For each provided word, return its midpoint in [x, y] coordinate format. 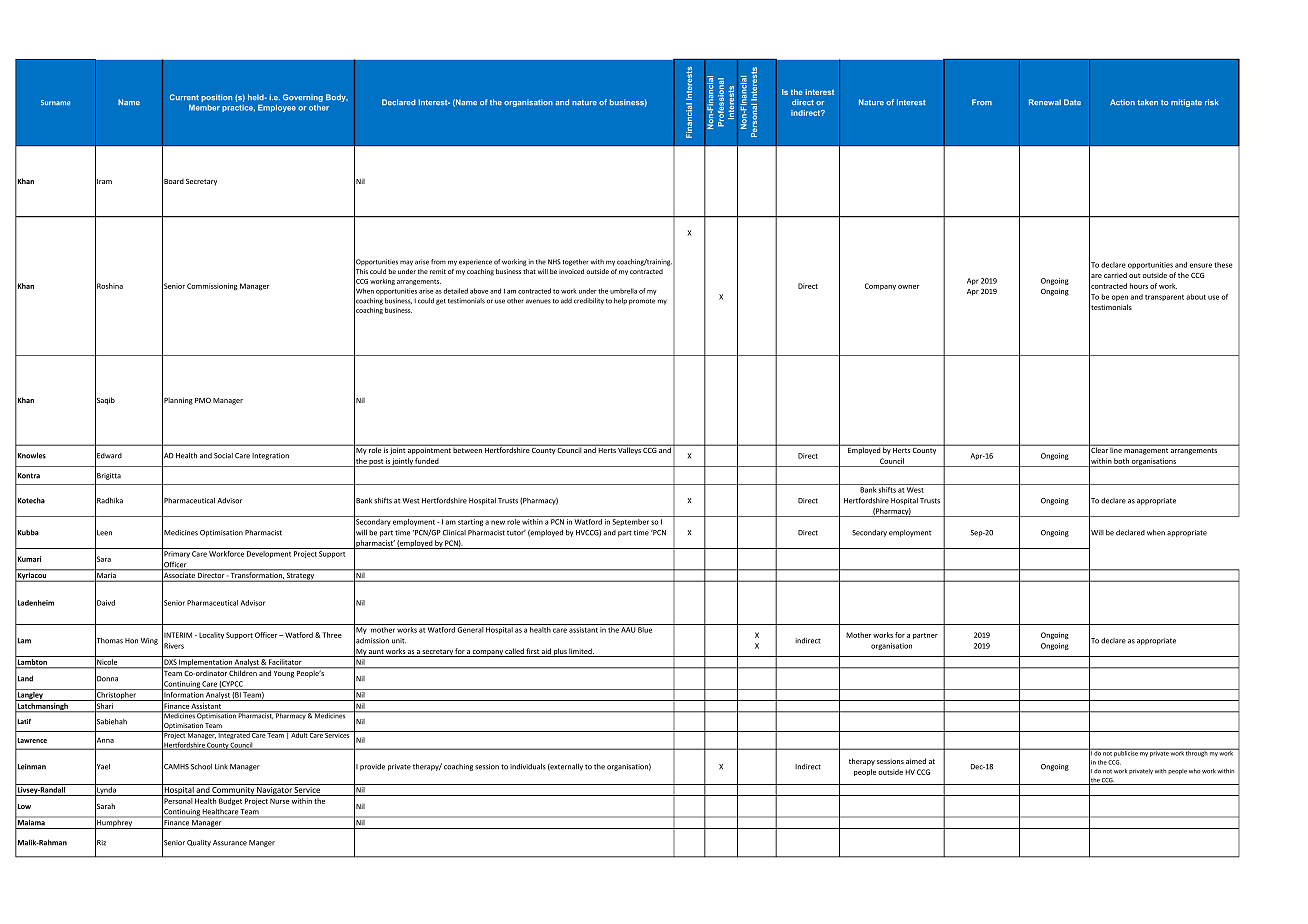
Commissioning [212, 286]
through [1197, 753]
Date [1072, 102]
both [1121, 461]
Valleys [630, 450]
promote [642, 302]
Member [204, 107]
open [1120, 298]
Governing [303, 99]
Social [223, 456]
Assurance [230, 843]
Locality [211, 635]
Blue [645, 630]
